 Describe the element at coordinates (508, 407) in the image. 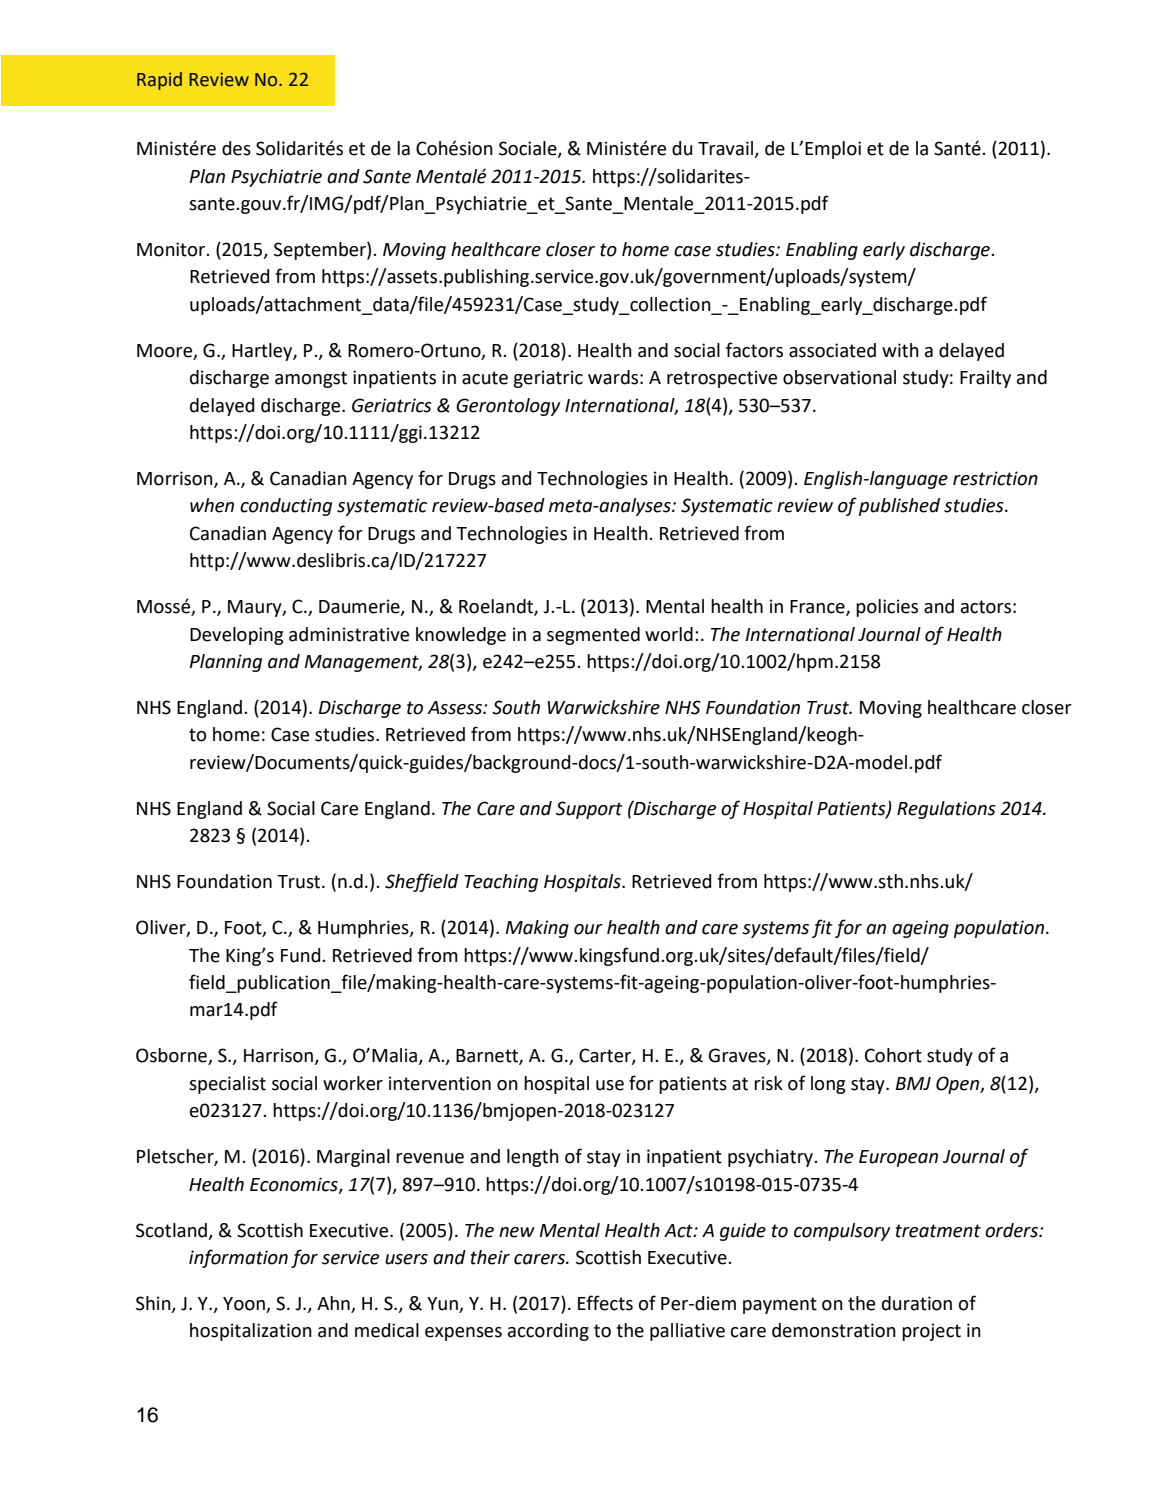

I see `Gerontology` at that location.
